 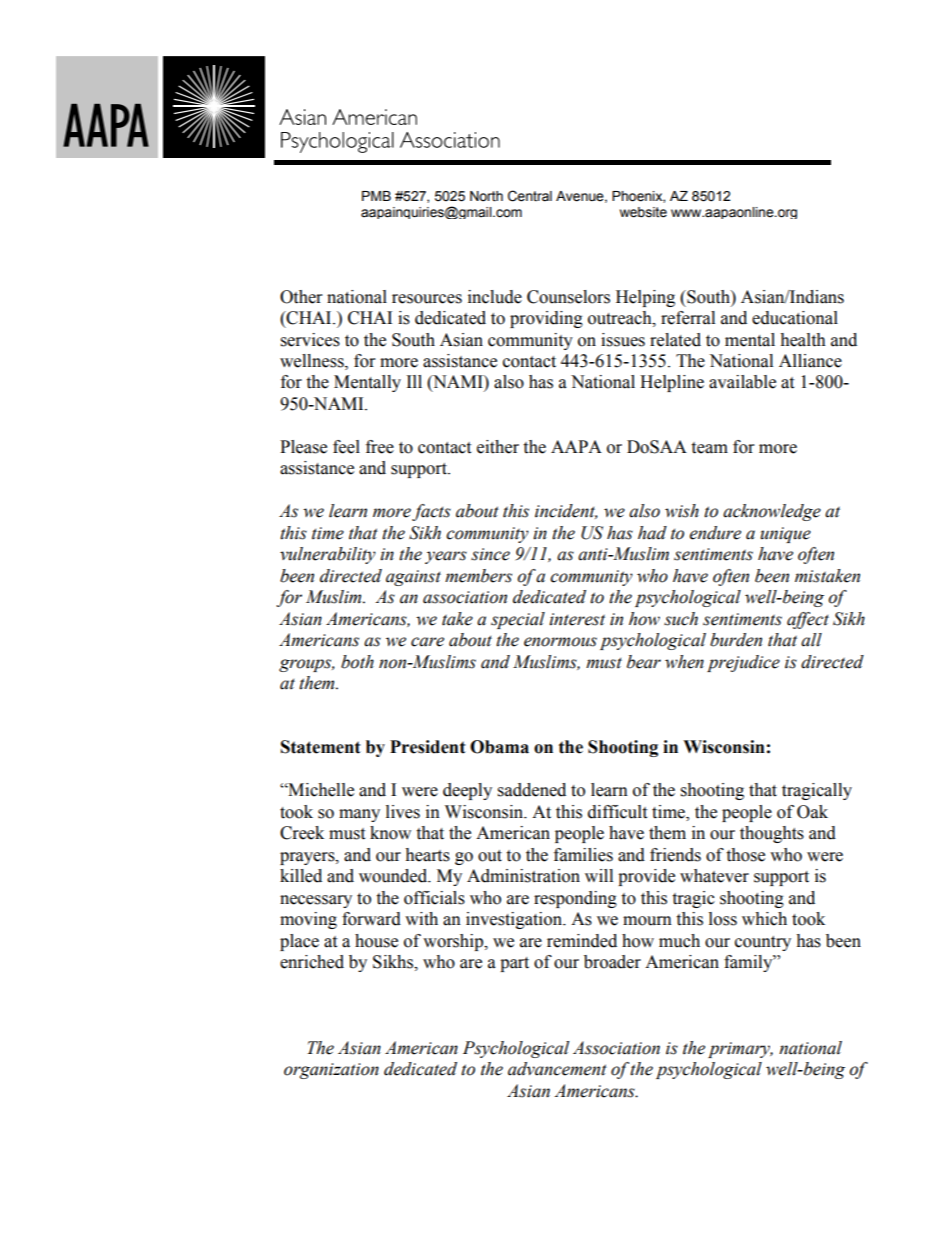 What do you see at coordinates (328, 555) in the image?
I see `vulnerability` at bounding box center [328, 555].
